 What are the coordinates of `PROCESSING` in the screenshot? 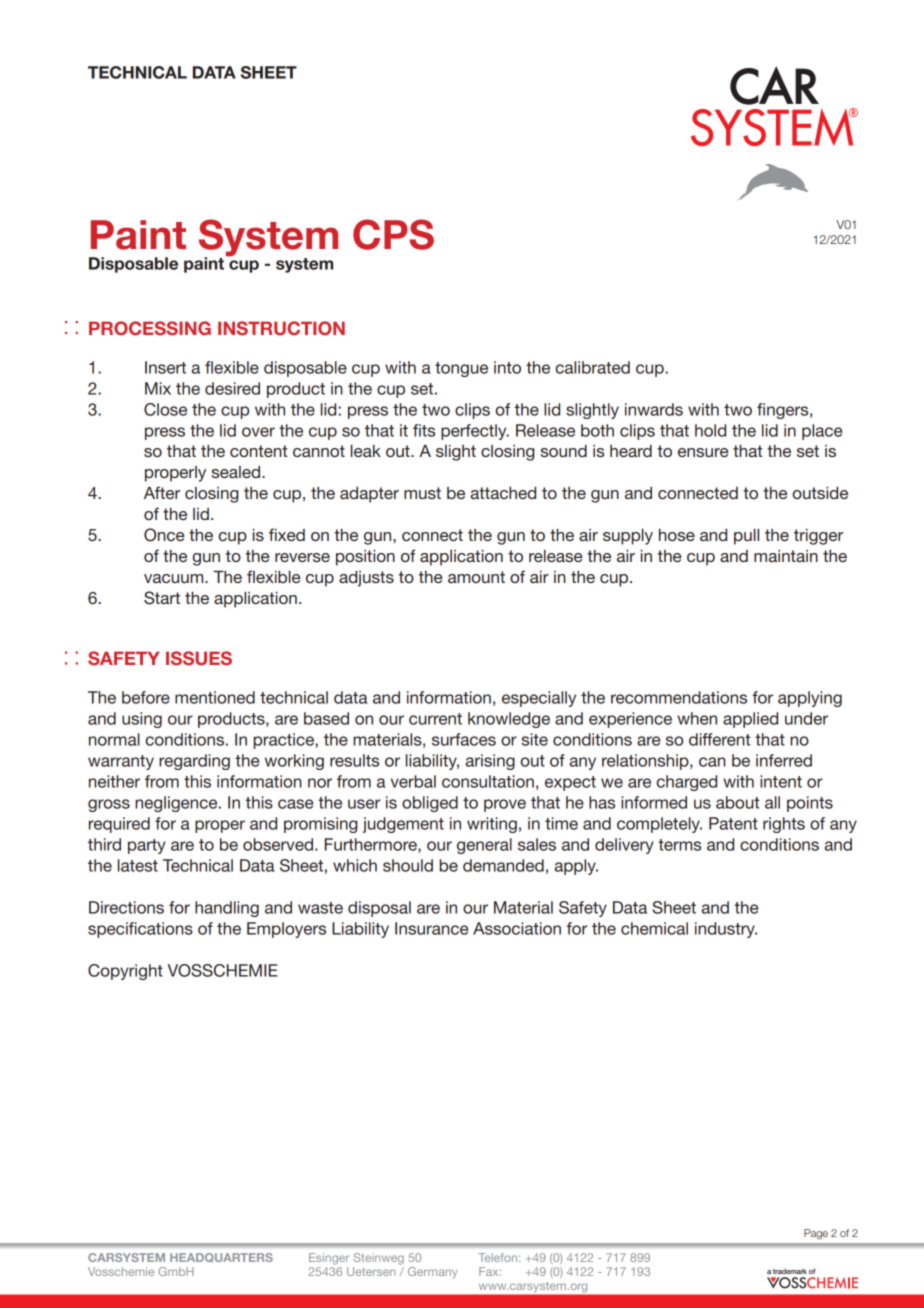 It's located at (150, 328).
